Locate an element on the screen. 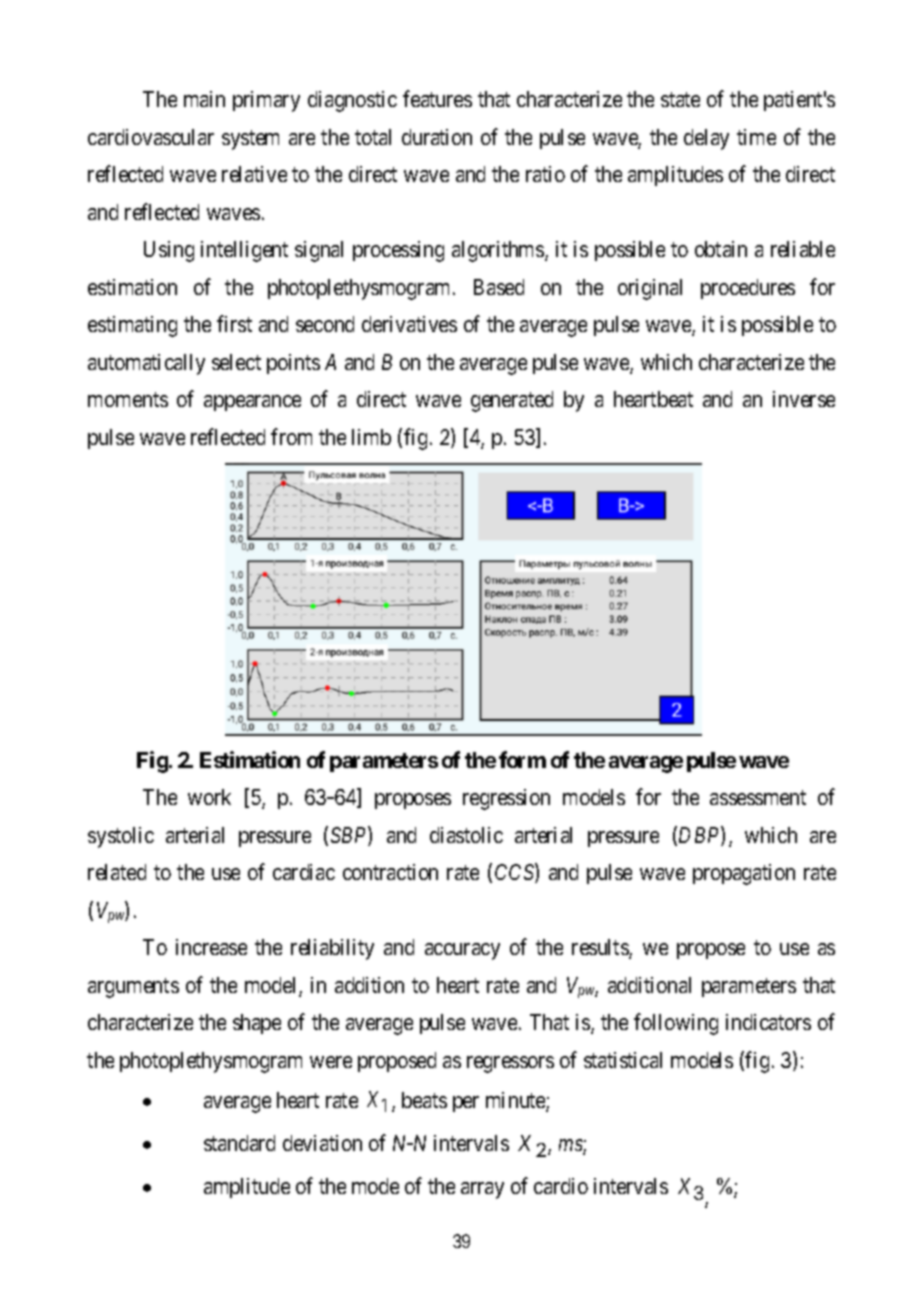 This screenshot has width=924, height=1308. delay is located at coordinates (706, 139).
